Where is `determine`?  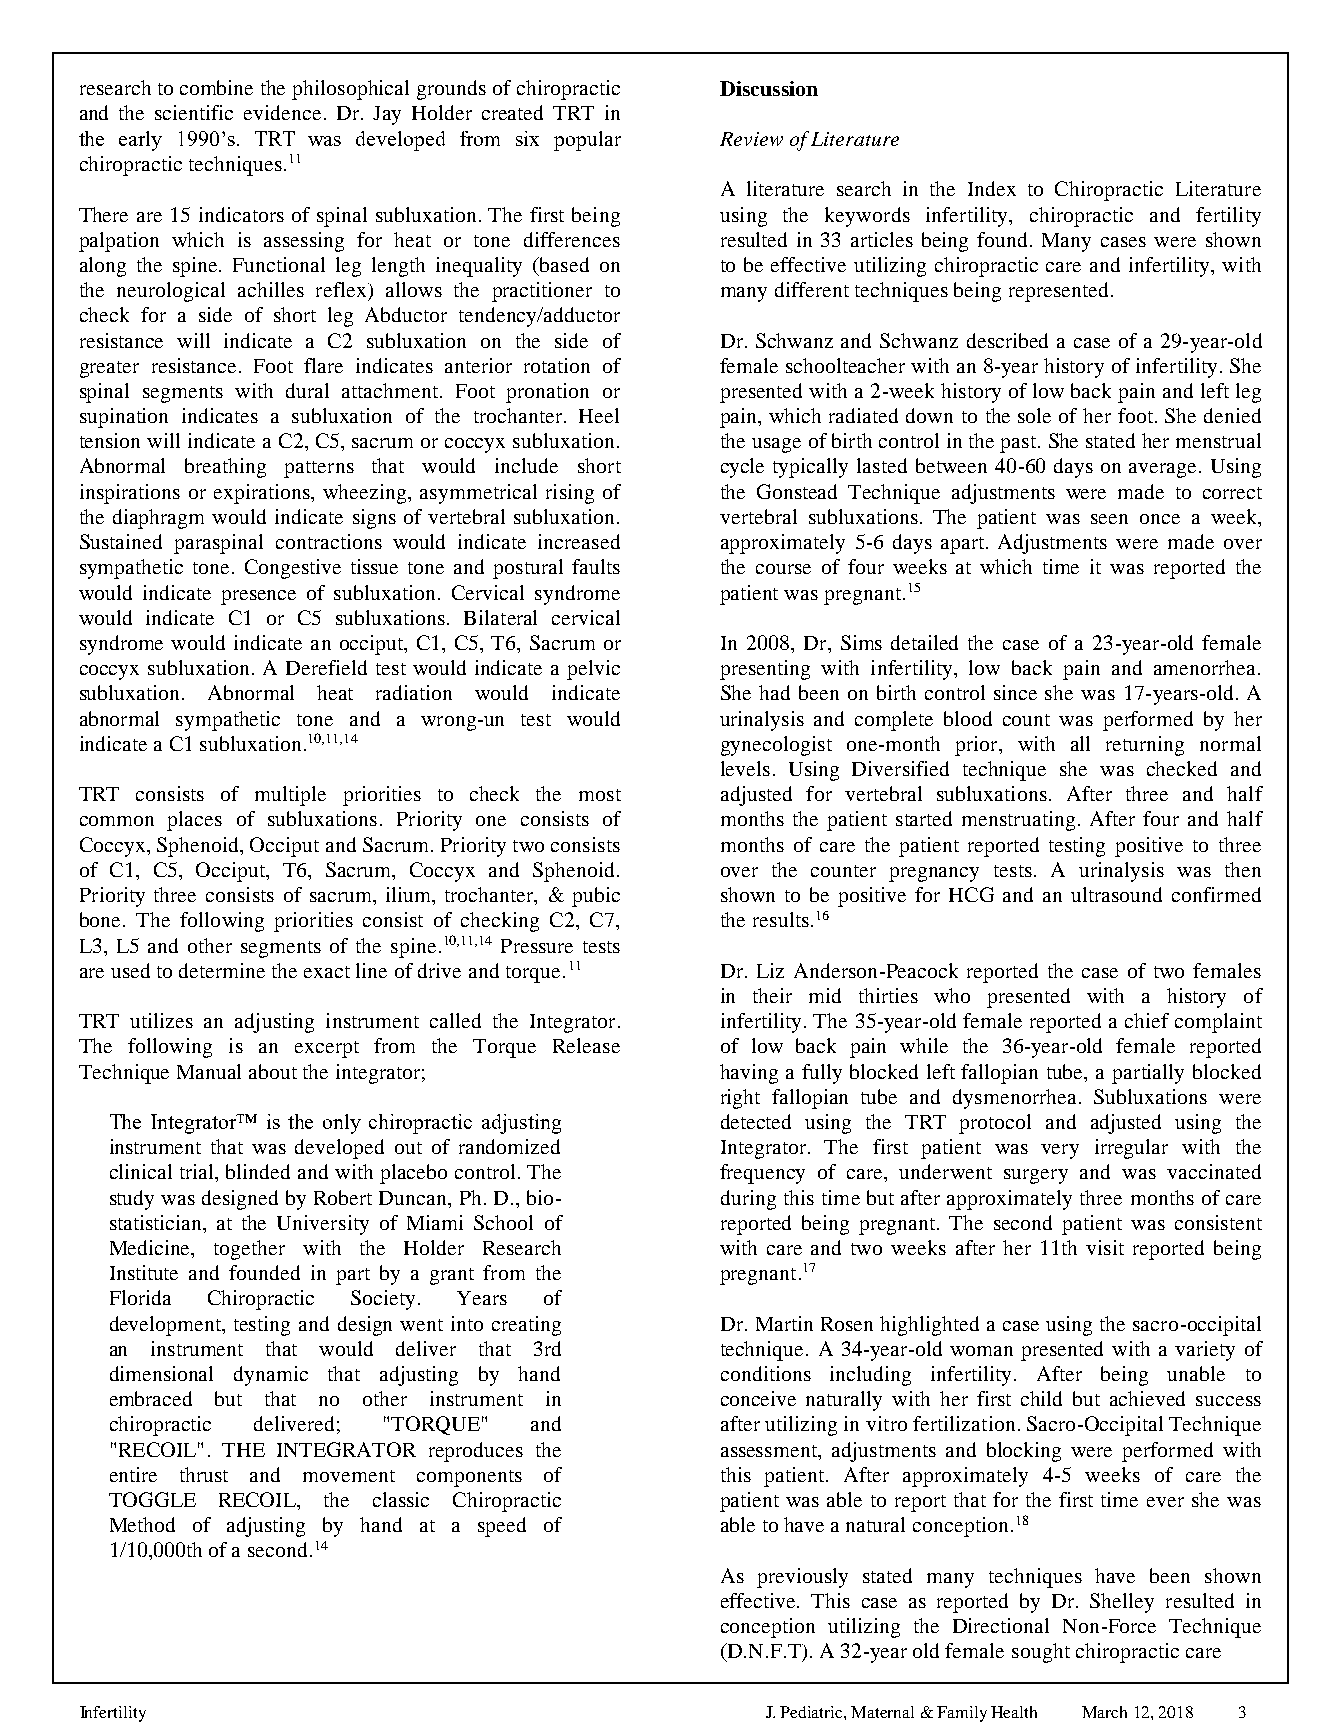 determine is located at coordinates (222, 970).
